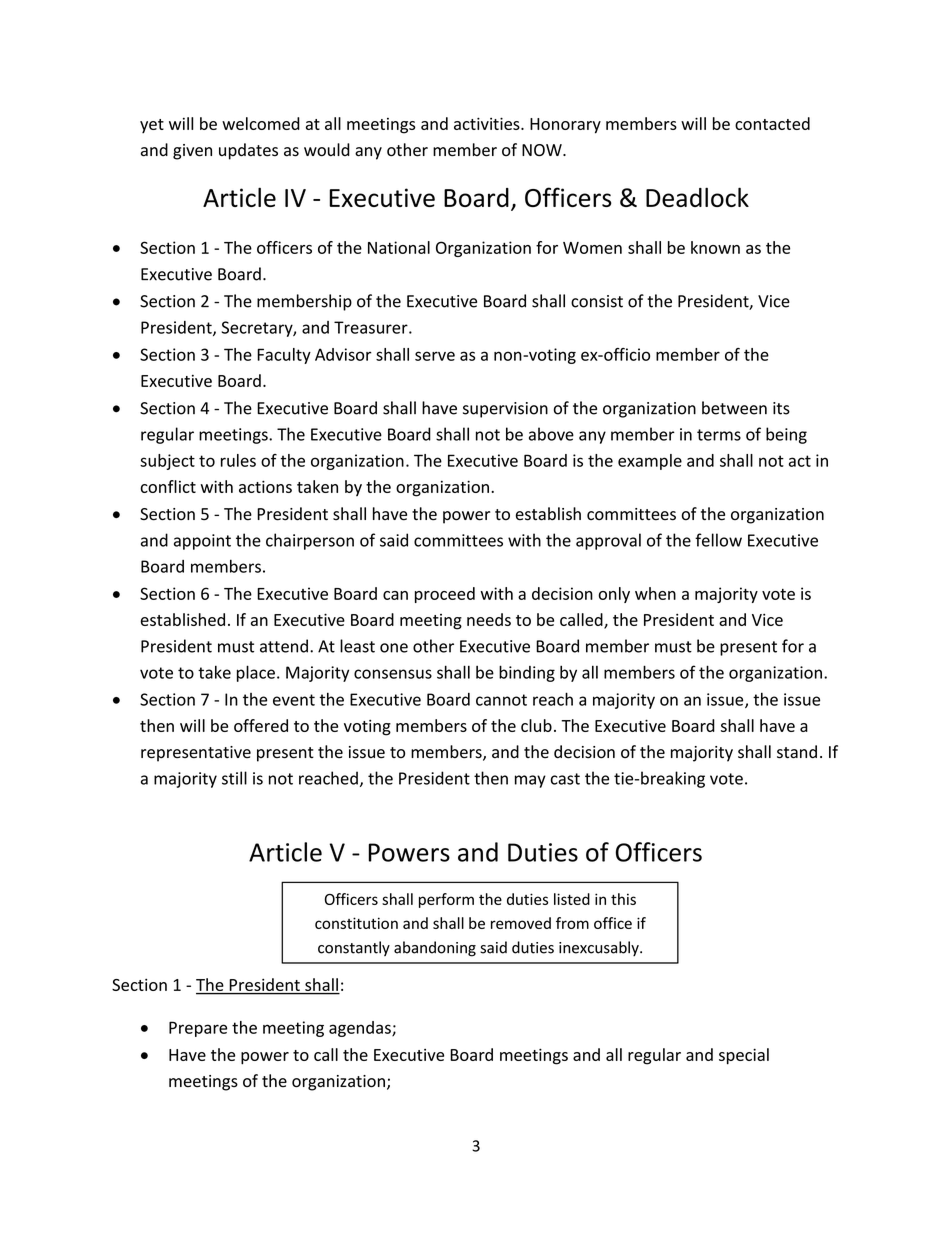 Image resolution: width=952 pixels, height=1233 pixels. Describe the element at coordinates (361, 1029) in the screenshot. I see `agendas` at that location.
